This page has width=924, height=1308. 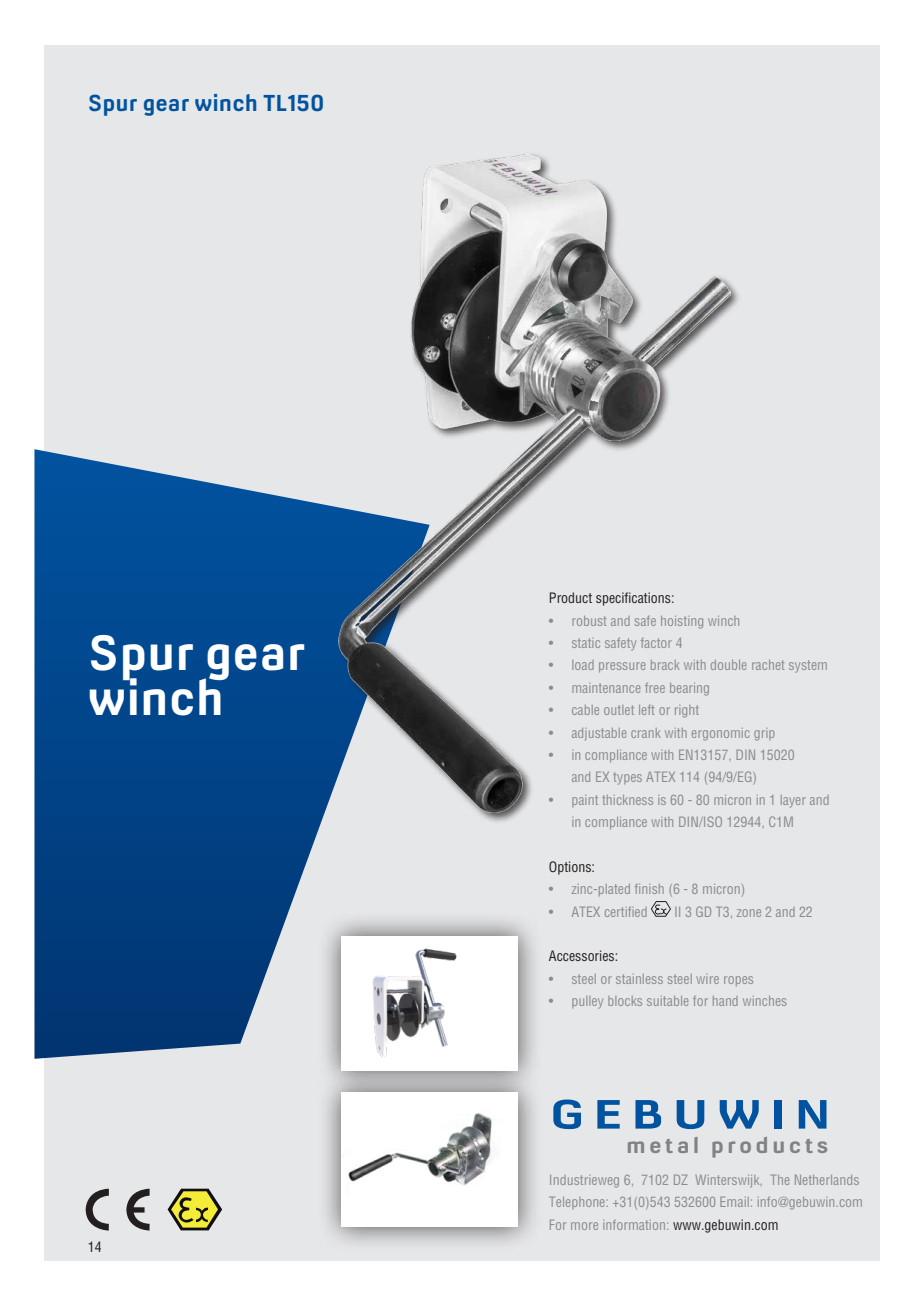 I want to click on more, so click(x=584, y=1226).
